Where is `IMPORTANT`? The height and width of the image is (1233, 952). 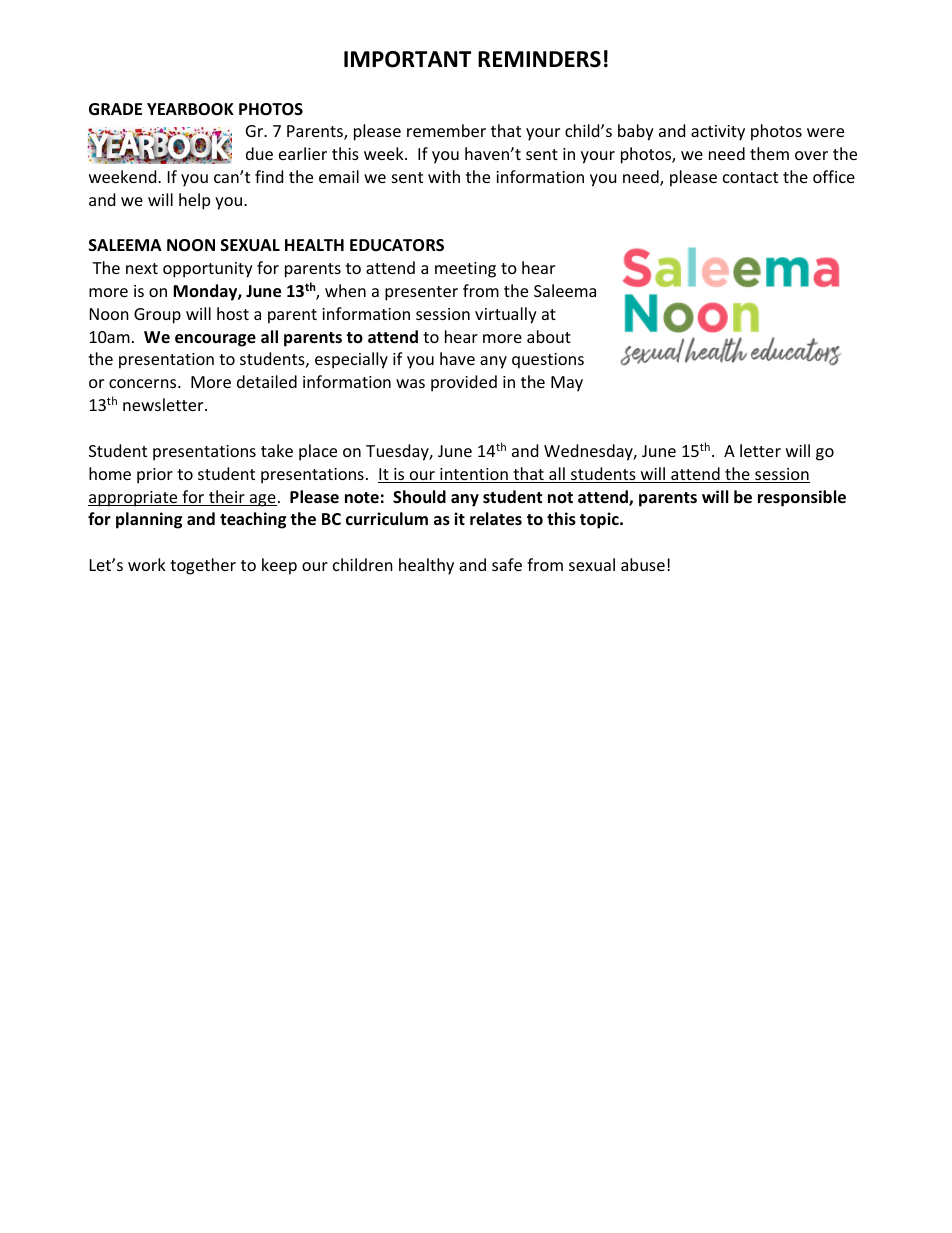
IMPORTANT is located at coordinates (407, 59).
